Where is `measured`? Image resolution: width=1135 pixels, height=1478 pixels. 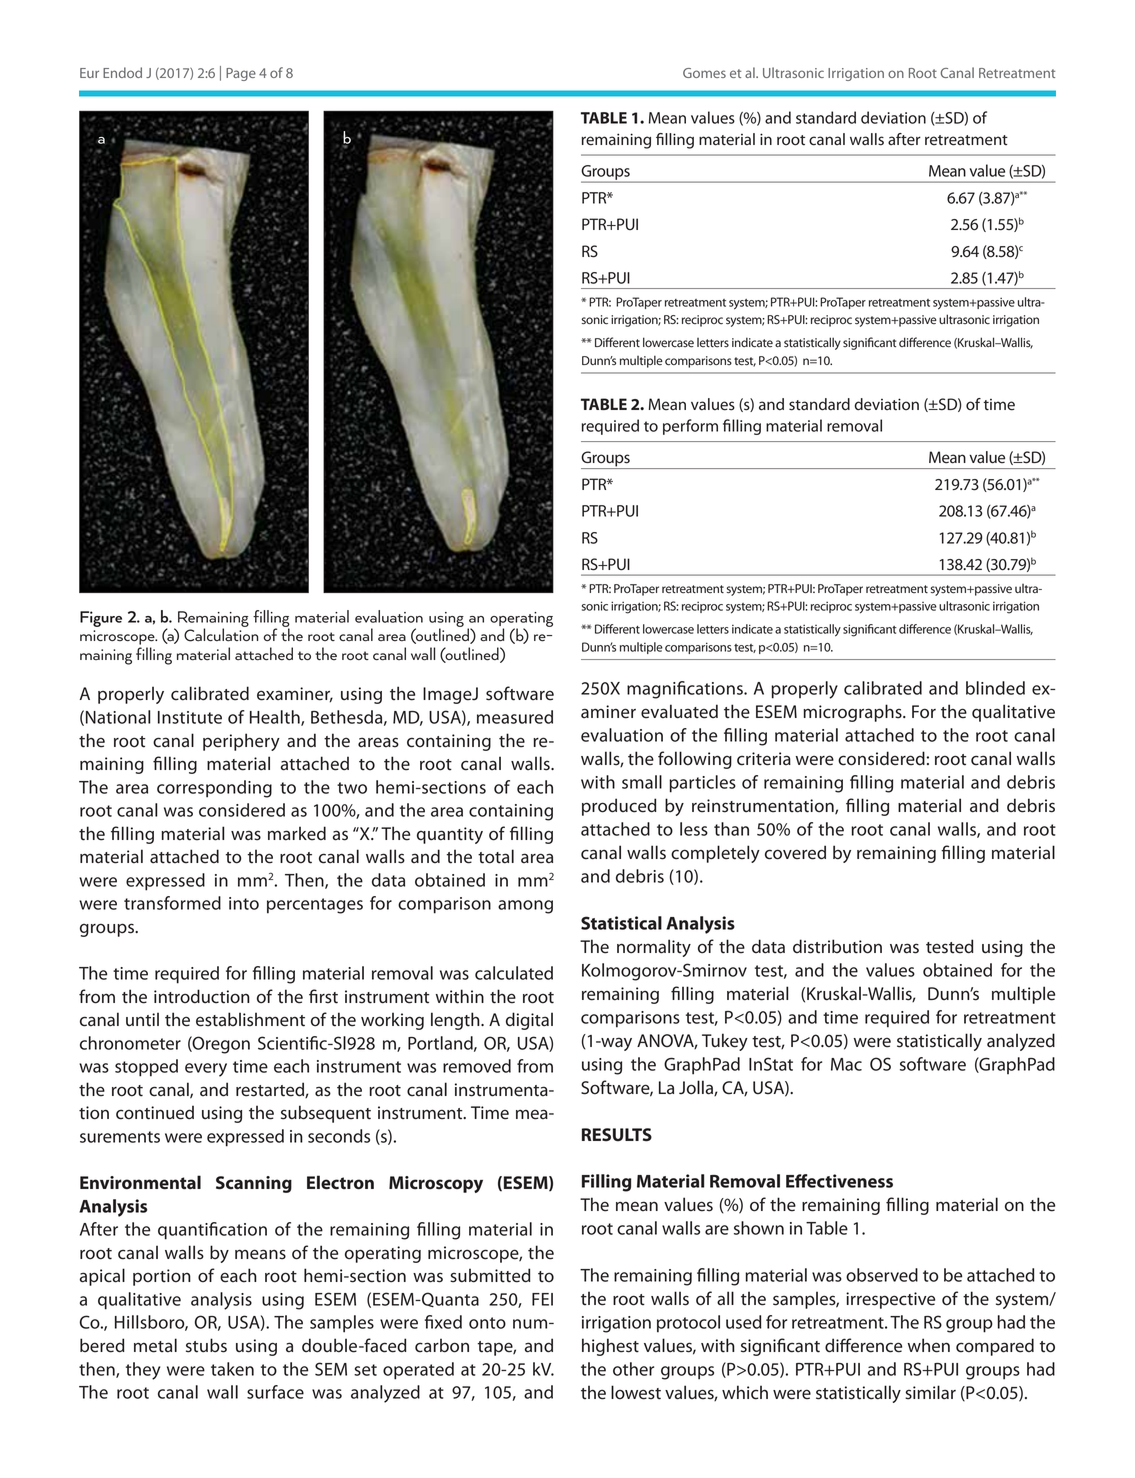
measured is located at coordinates (515, 717).
